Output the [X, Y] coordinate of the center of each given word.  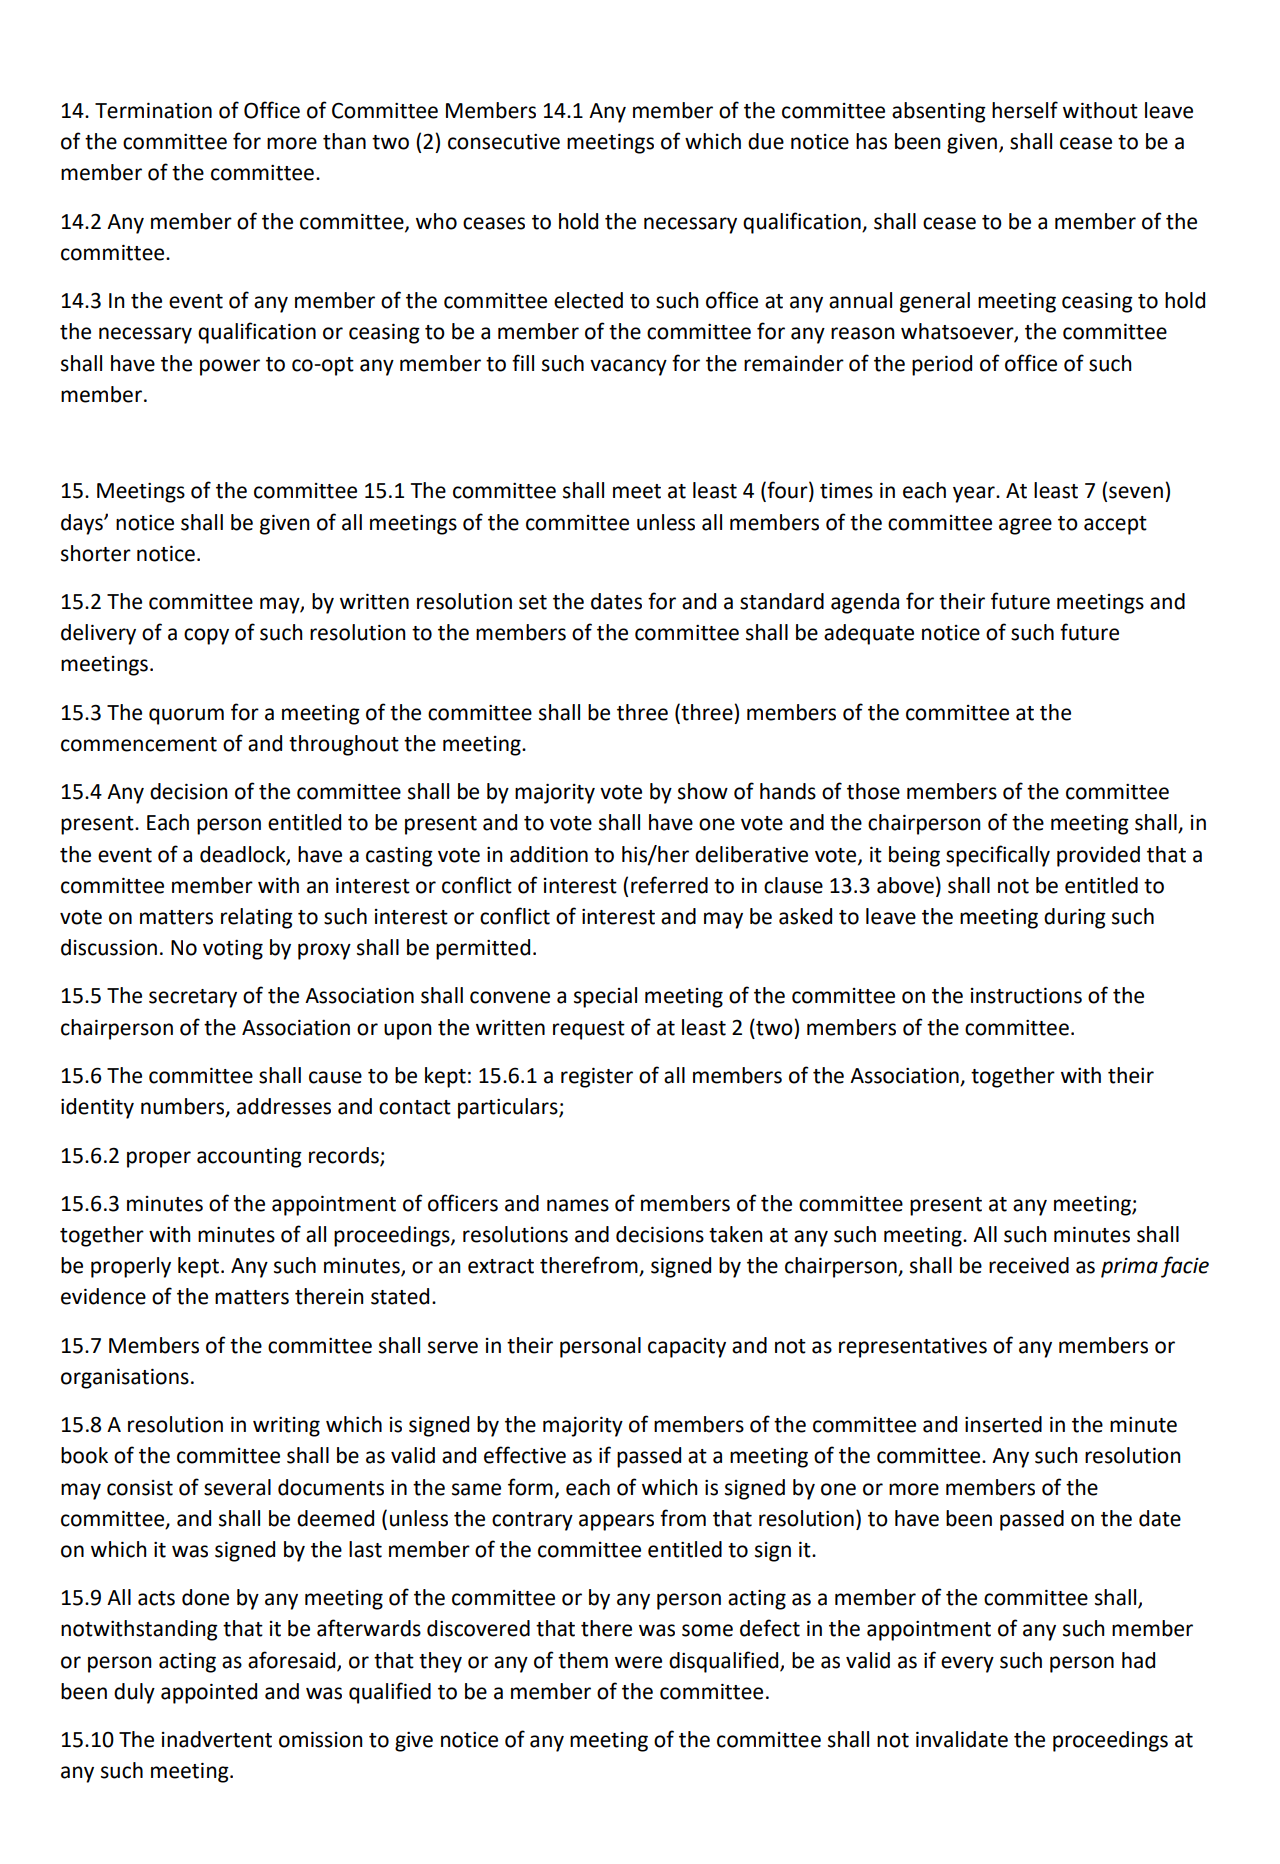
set [533, 602]
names [578, 1205]
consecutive [504, 142]
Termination [153, 110]
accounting [249, 1158]
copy [206, 636]
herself [1025, 110]
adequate [869, 634]
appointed [209, 1693]
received [1029, 1265]
